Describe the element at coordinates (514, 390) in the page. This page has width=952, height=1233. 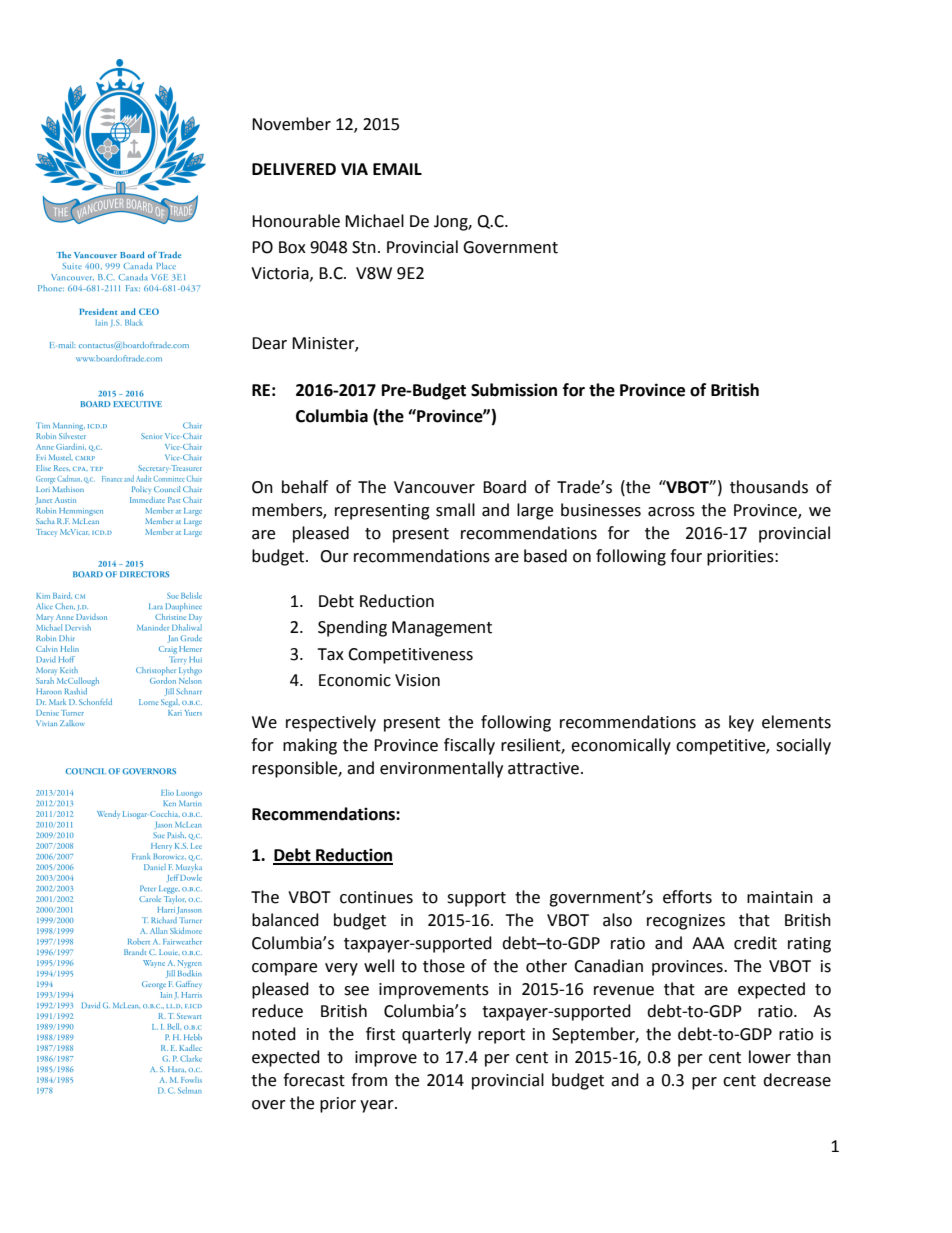
I see `Submission` at that location.
